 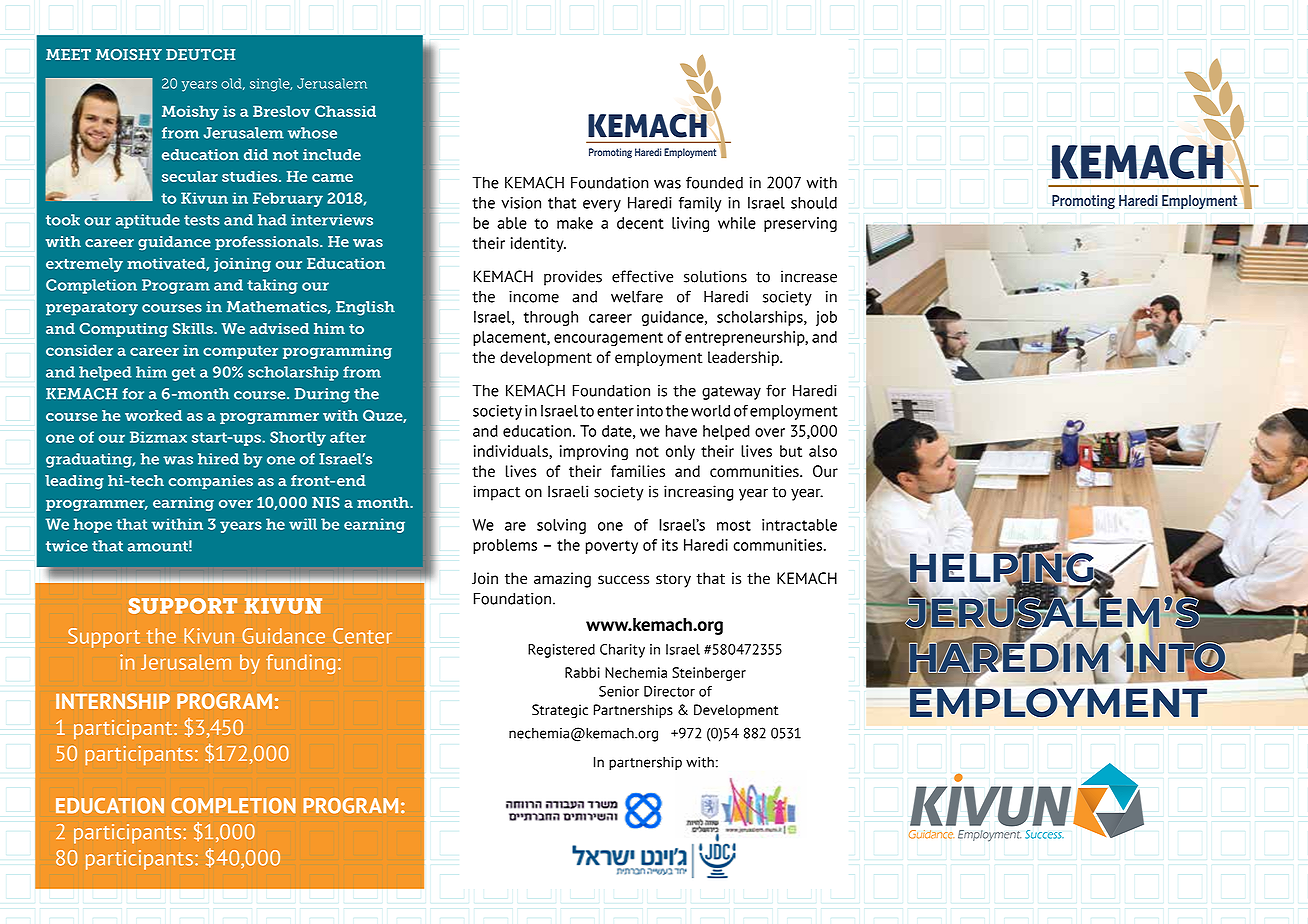 I want to click on MEET, so click(x=68, y=54).
